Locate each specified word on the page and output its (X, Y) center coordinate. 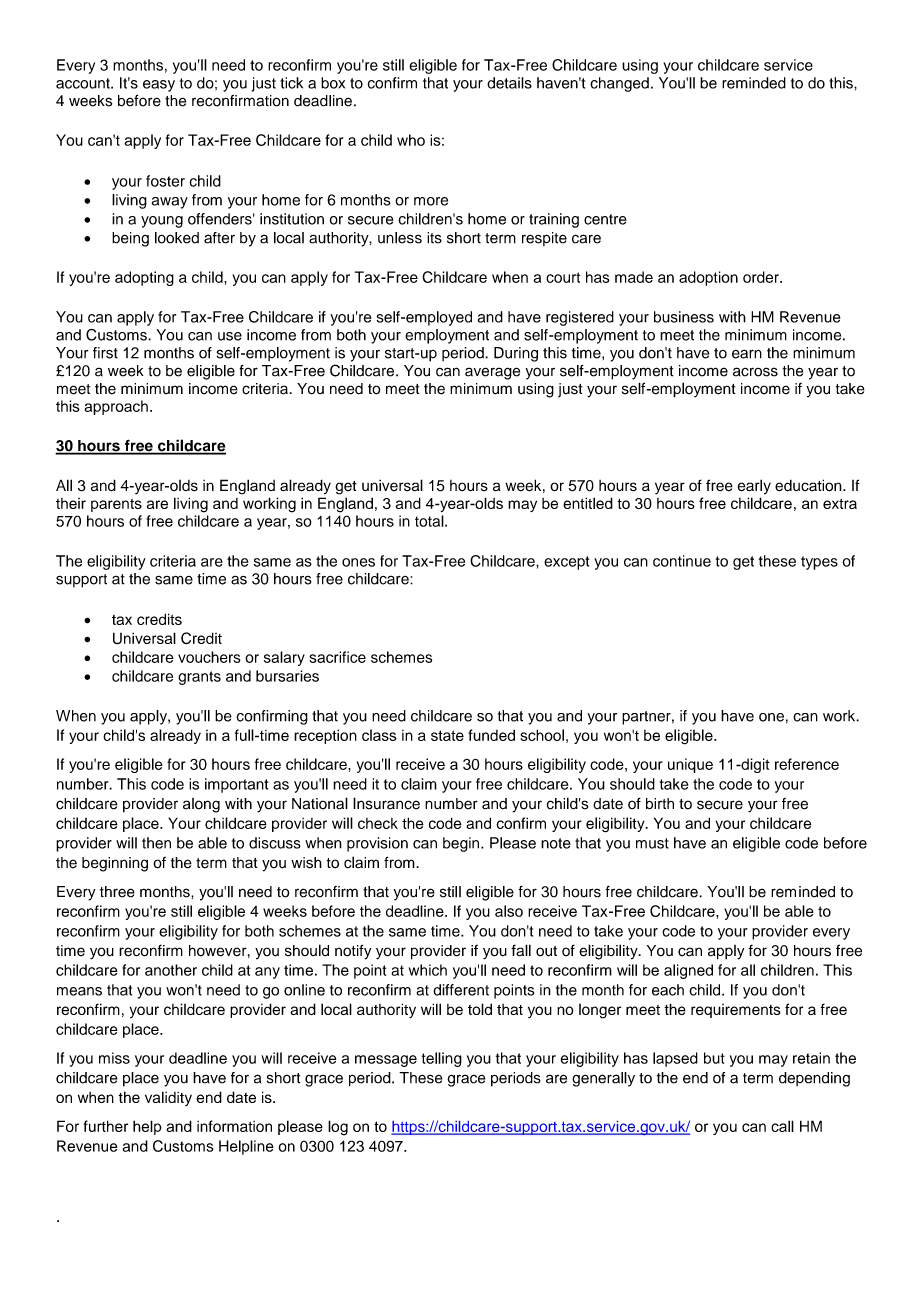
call (782, 1126)
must (652, 843)
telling (442, 1059)
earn (747, 354)
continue (682, 561)
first (105, 353)
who (411, 140)
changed (619, 84)
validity (168, 1098)
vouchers (209, 657)
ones (358, 562)
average (492, 373)
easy (159, 86)
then (156, 843)
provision (377, 844)
